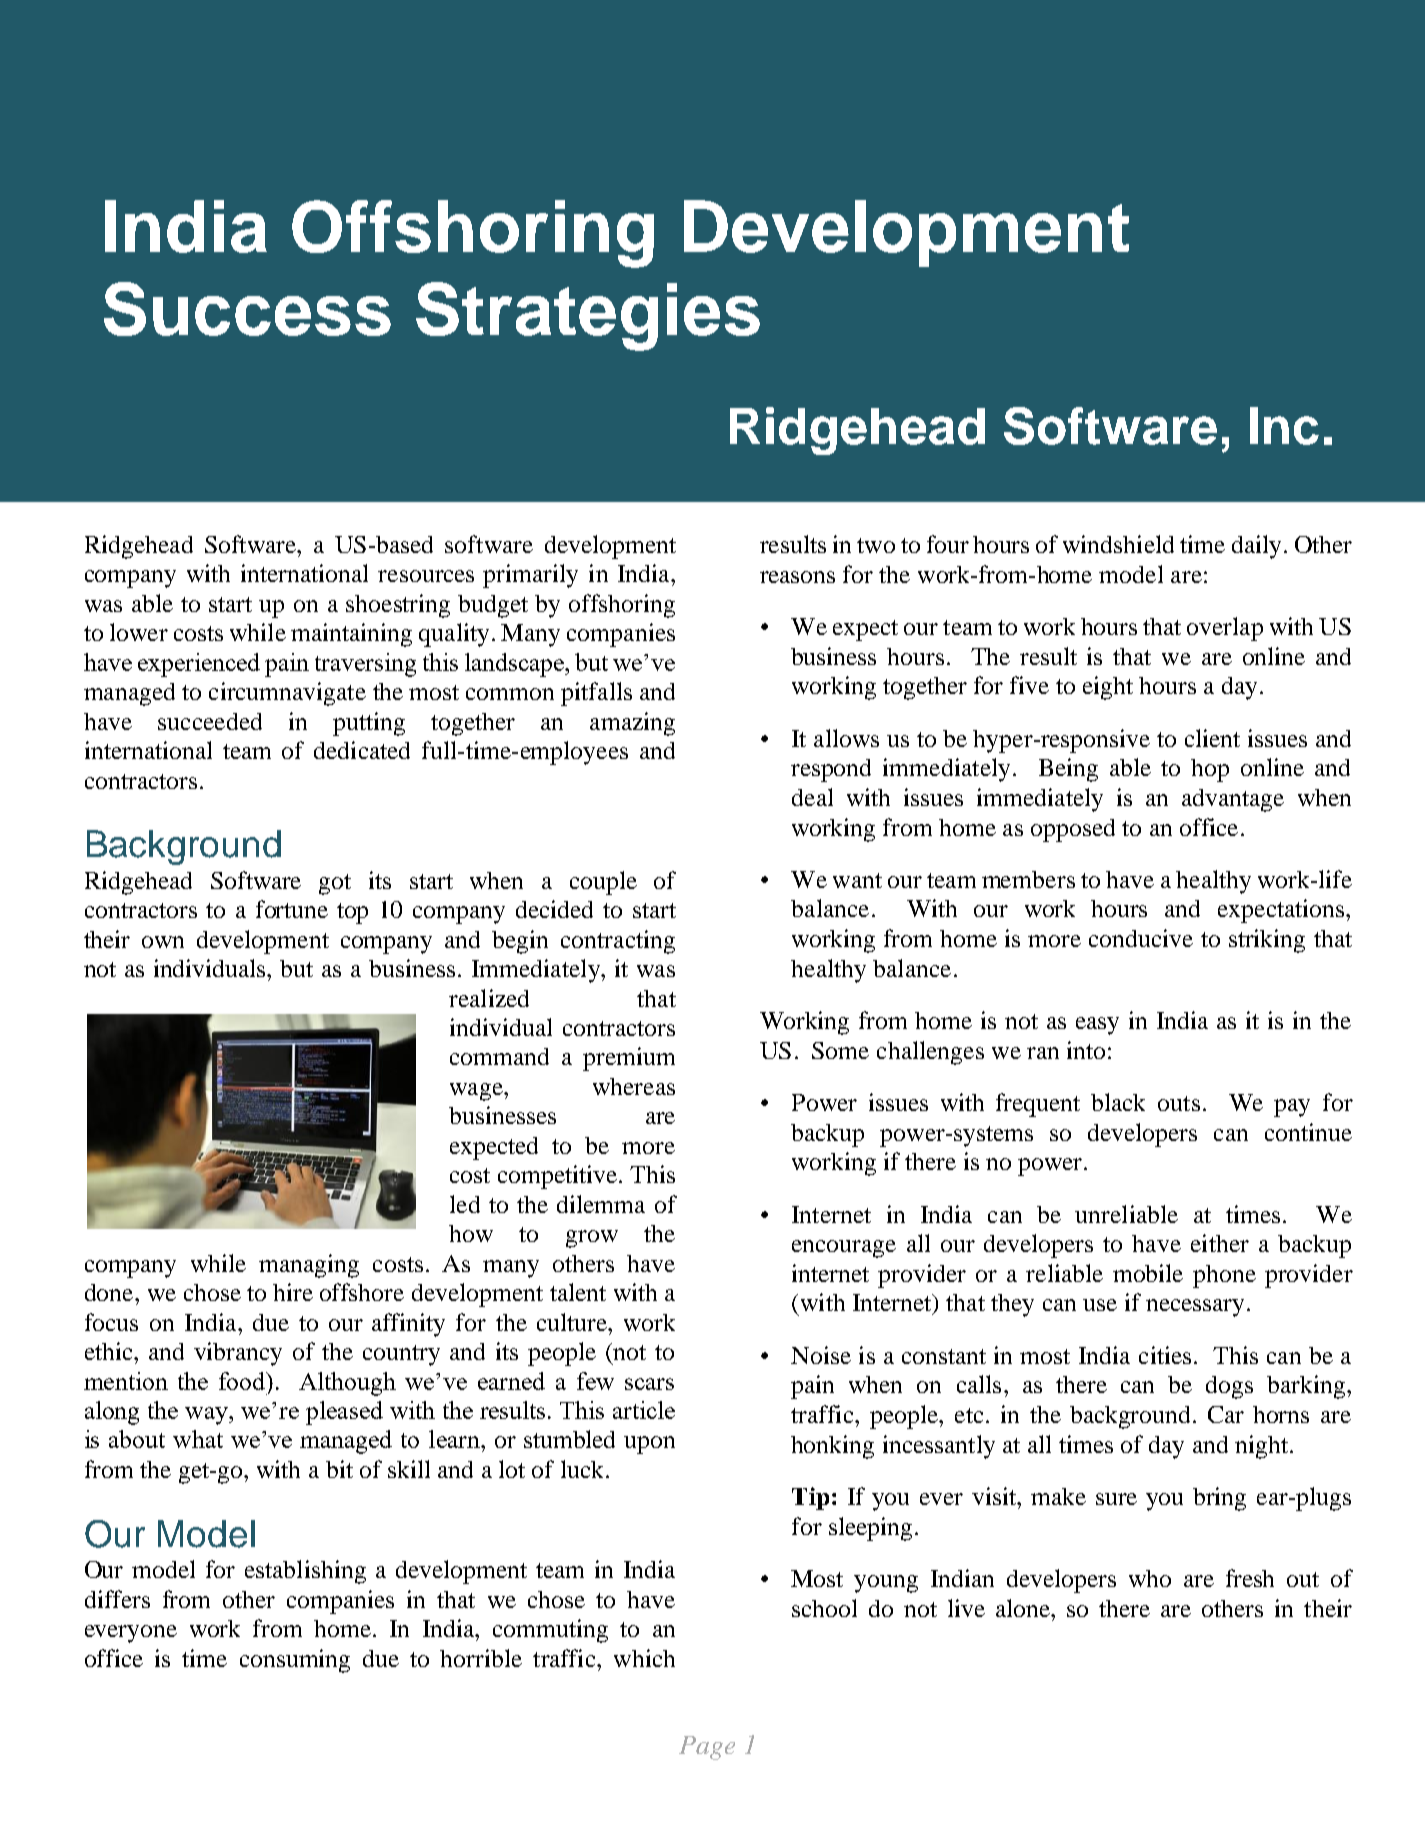 The image size is (1425, 1844). Describe the element at coordinates (1148, 1273) in the screenshot. I see `mobile` at that location.
